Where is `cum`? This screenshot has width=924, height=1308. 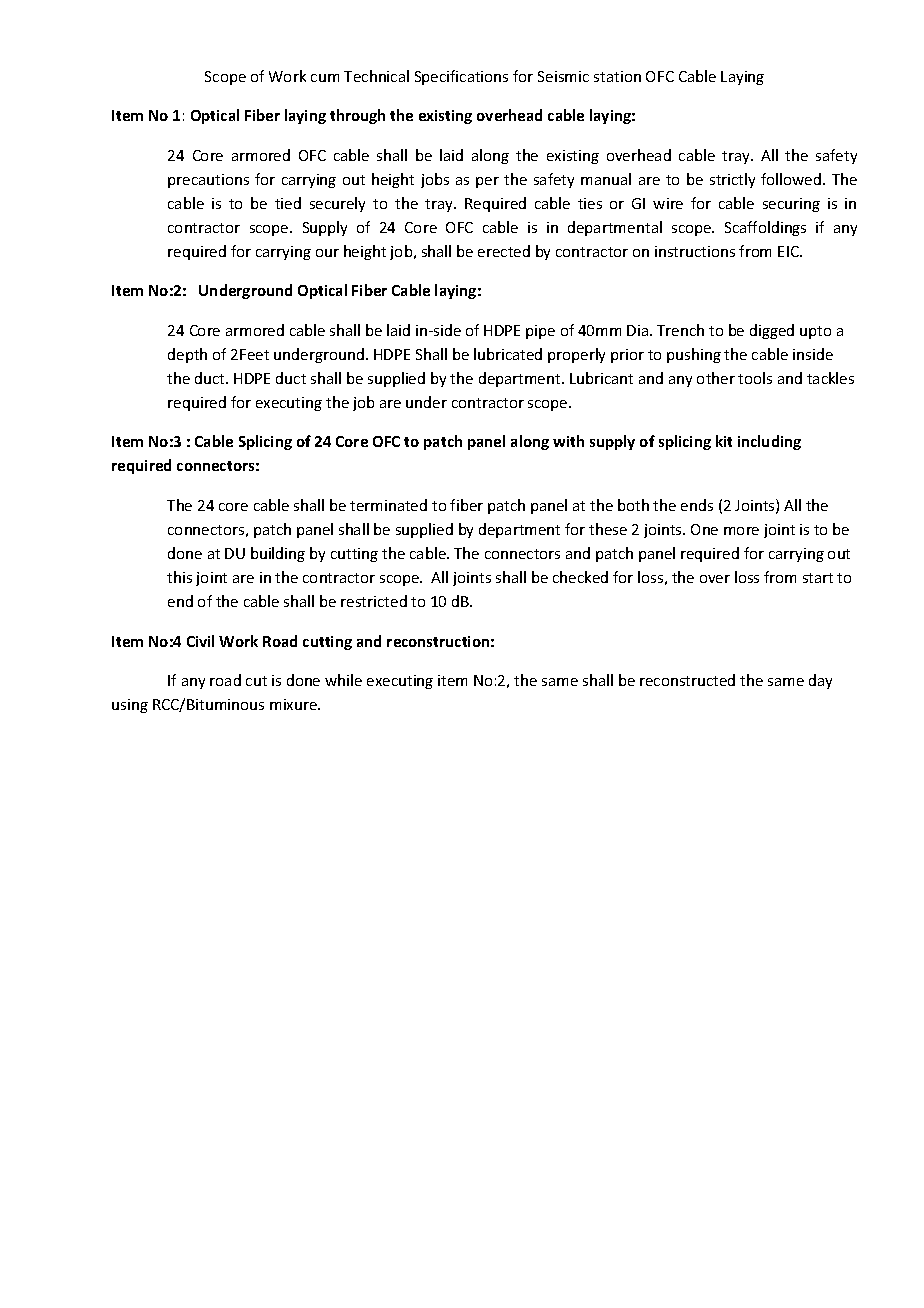
cum is located at coordinates (325, 78).
